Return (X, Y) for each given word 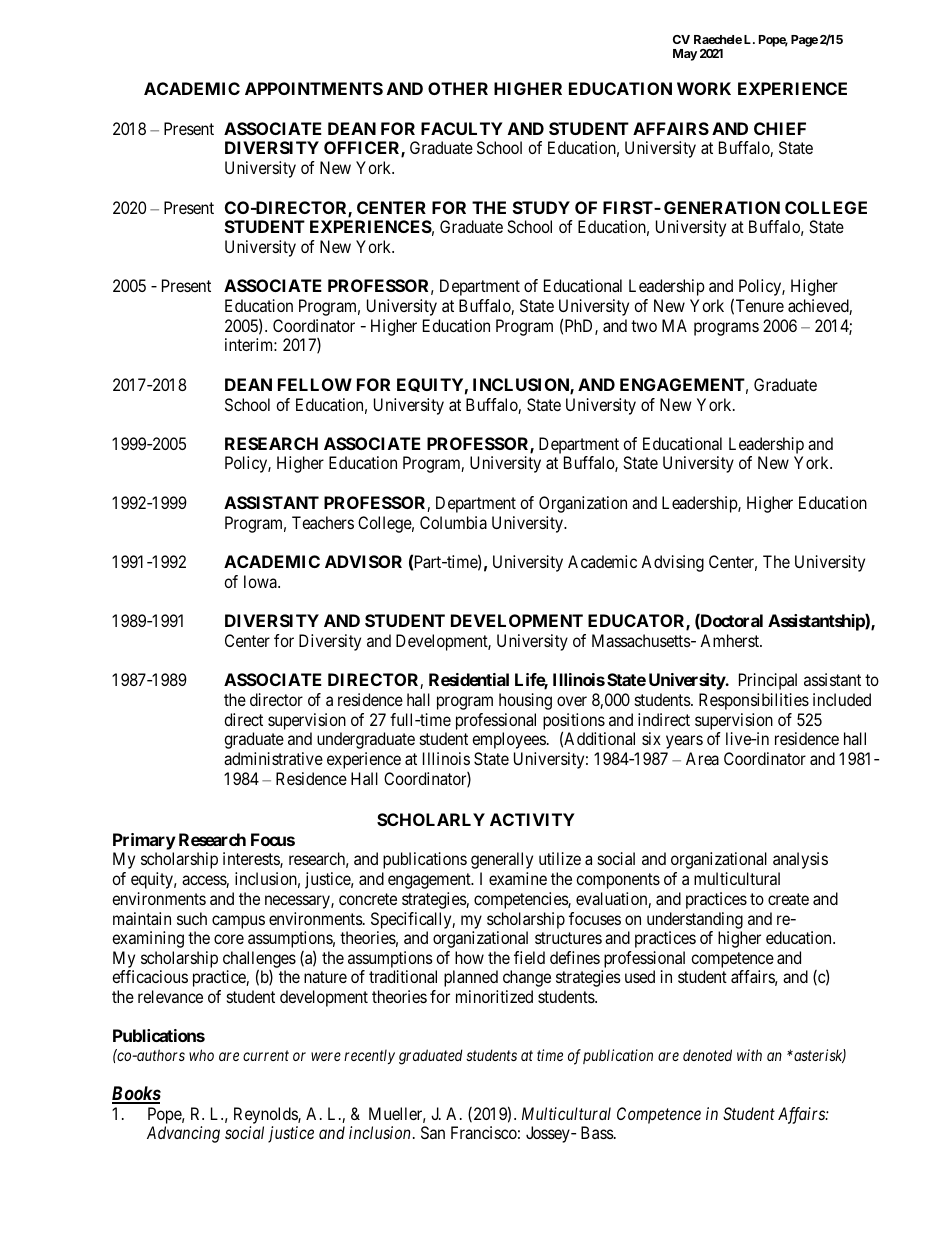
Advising (672, 563)
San (433, 1132)
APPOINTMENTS (314, 88)
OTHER (458, 88)
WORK (704, 88)
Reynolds (266, 1115)
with (749, 1055)
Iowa (261, 581)
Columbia (453, 522)
